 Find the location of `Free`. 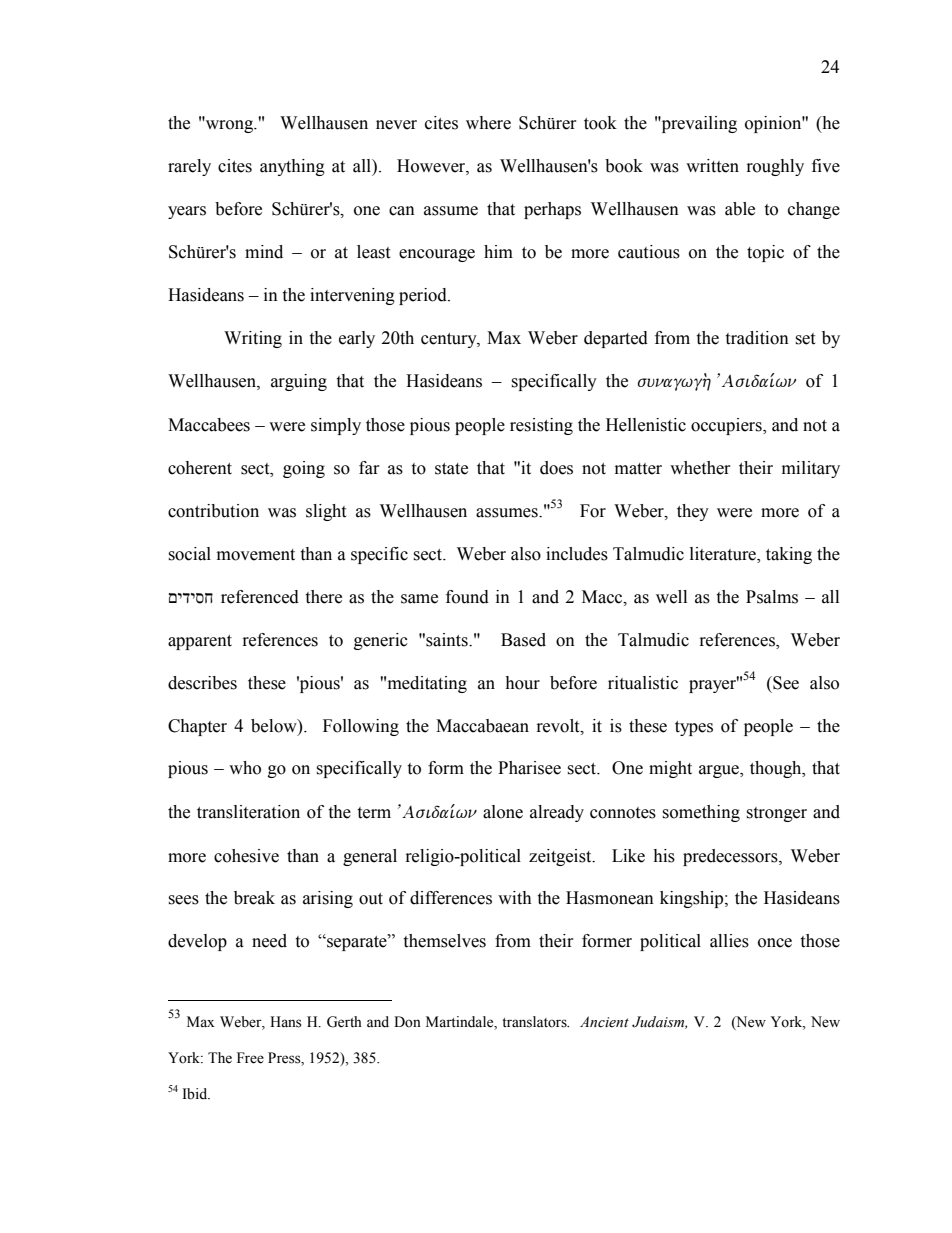

Free is located at coordinates (250, 1058).
